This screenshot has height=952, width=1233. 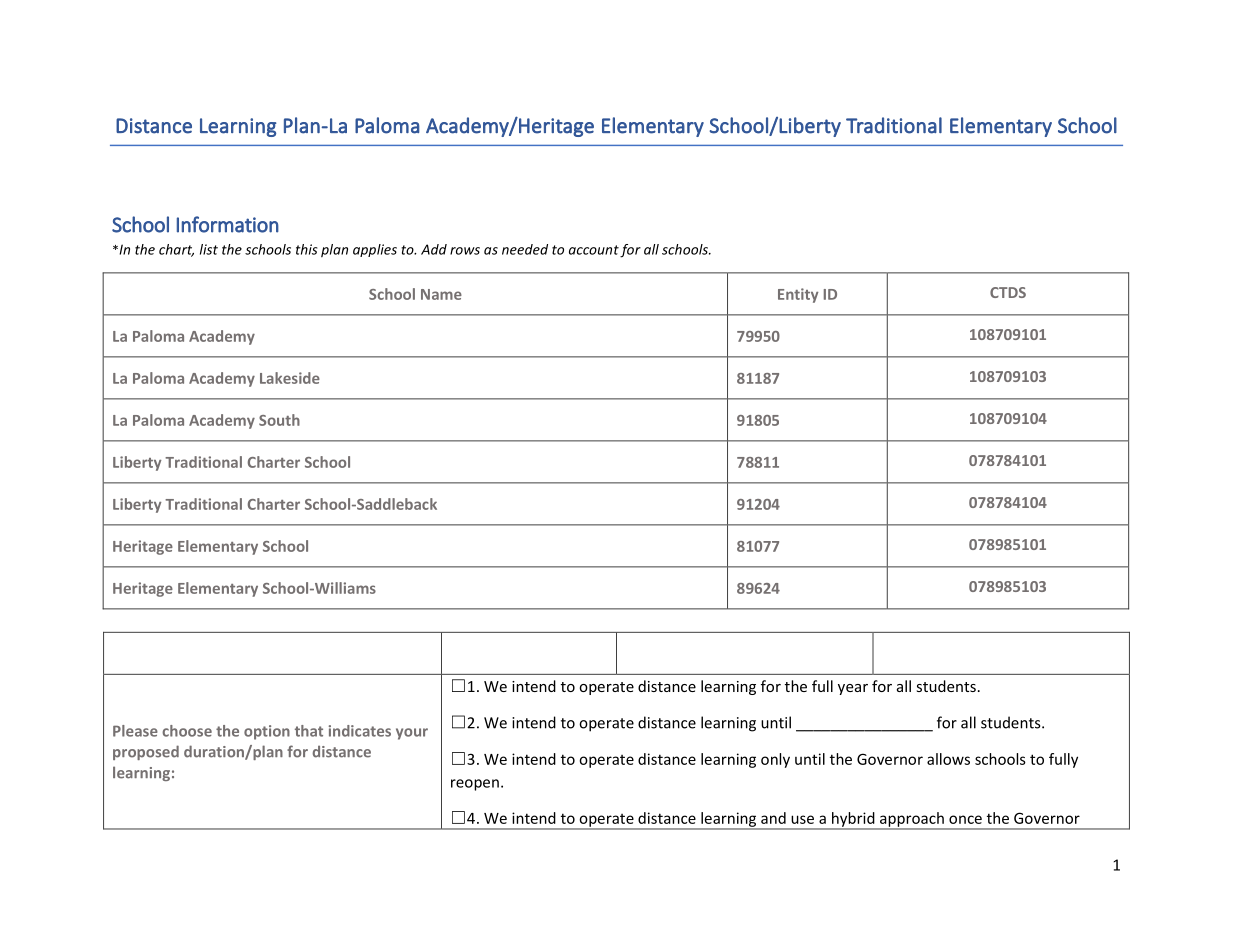 I want to click on South, so click(x=279, y=420).
